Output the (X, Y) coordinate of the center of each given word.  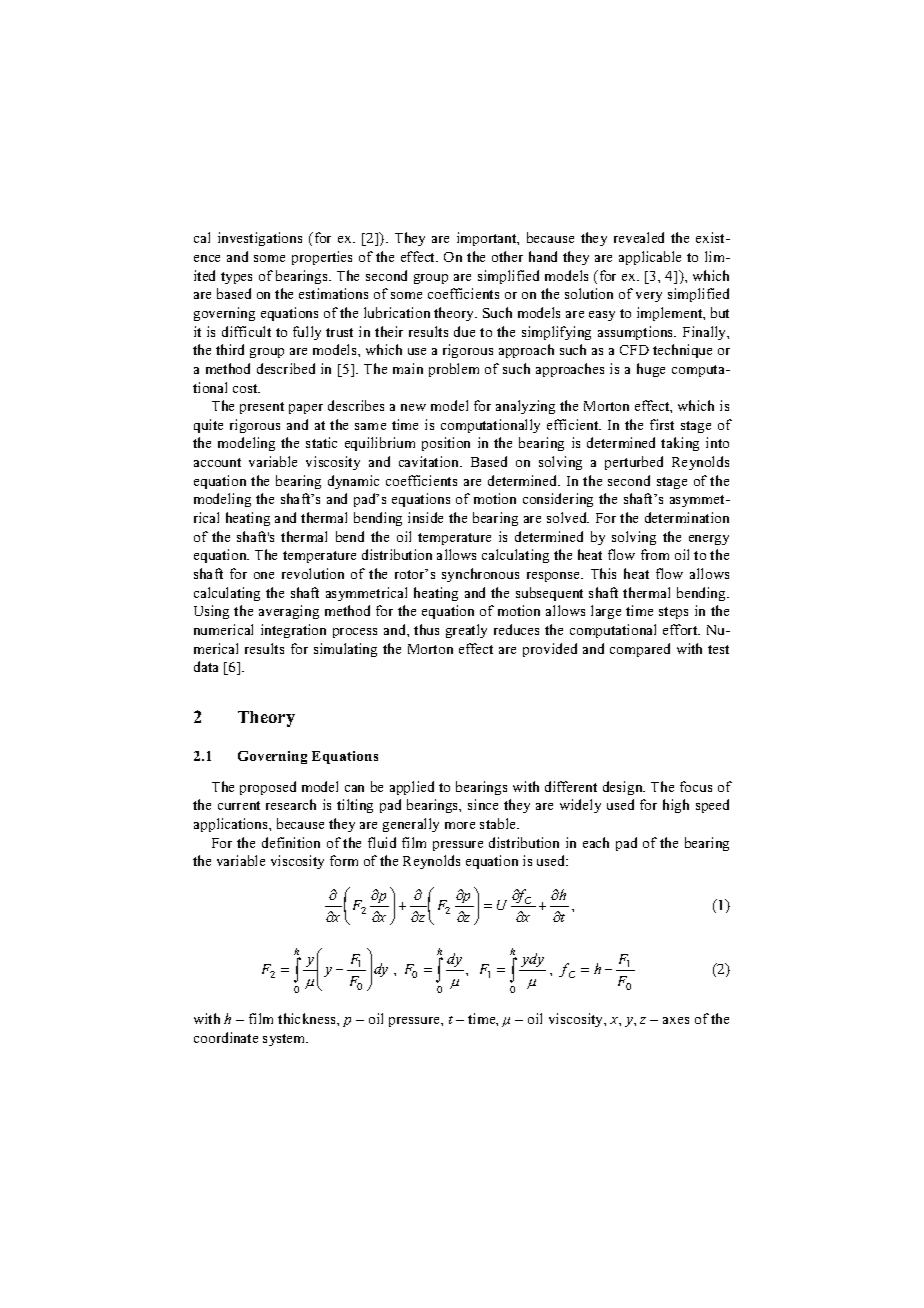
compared (640, 650)
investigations (260, 239)
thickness (308, 1018)
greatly (466, 631)
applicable (650, 258)
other (507, 256)
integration (293, 631)
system (285, 1040)
